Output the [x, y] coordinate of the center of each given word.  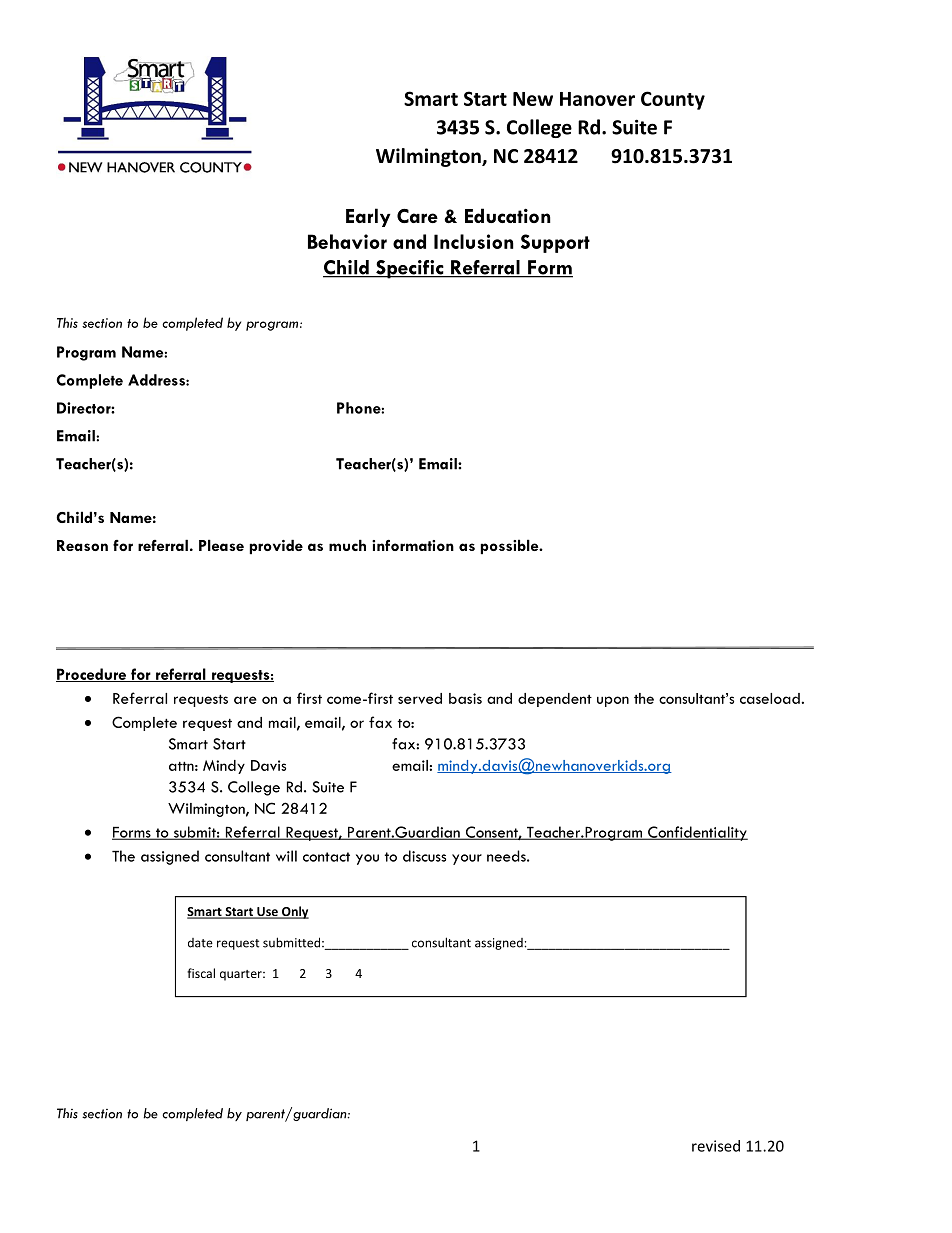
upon [613, 701]
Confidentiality [697, 833]
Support [555, 243]
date [200, 943]
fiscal [201, 973]
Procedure [92, 675]
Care [417, 216]
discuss [424, 856]
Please [221, 545]
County [673, 100]
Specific [410, 269]
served [420, 698]
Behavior [347, 241]
